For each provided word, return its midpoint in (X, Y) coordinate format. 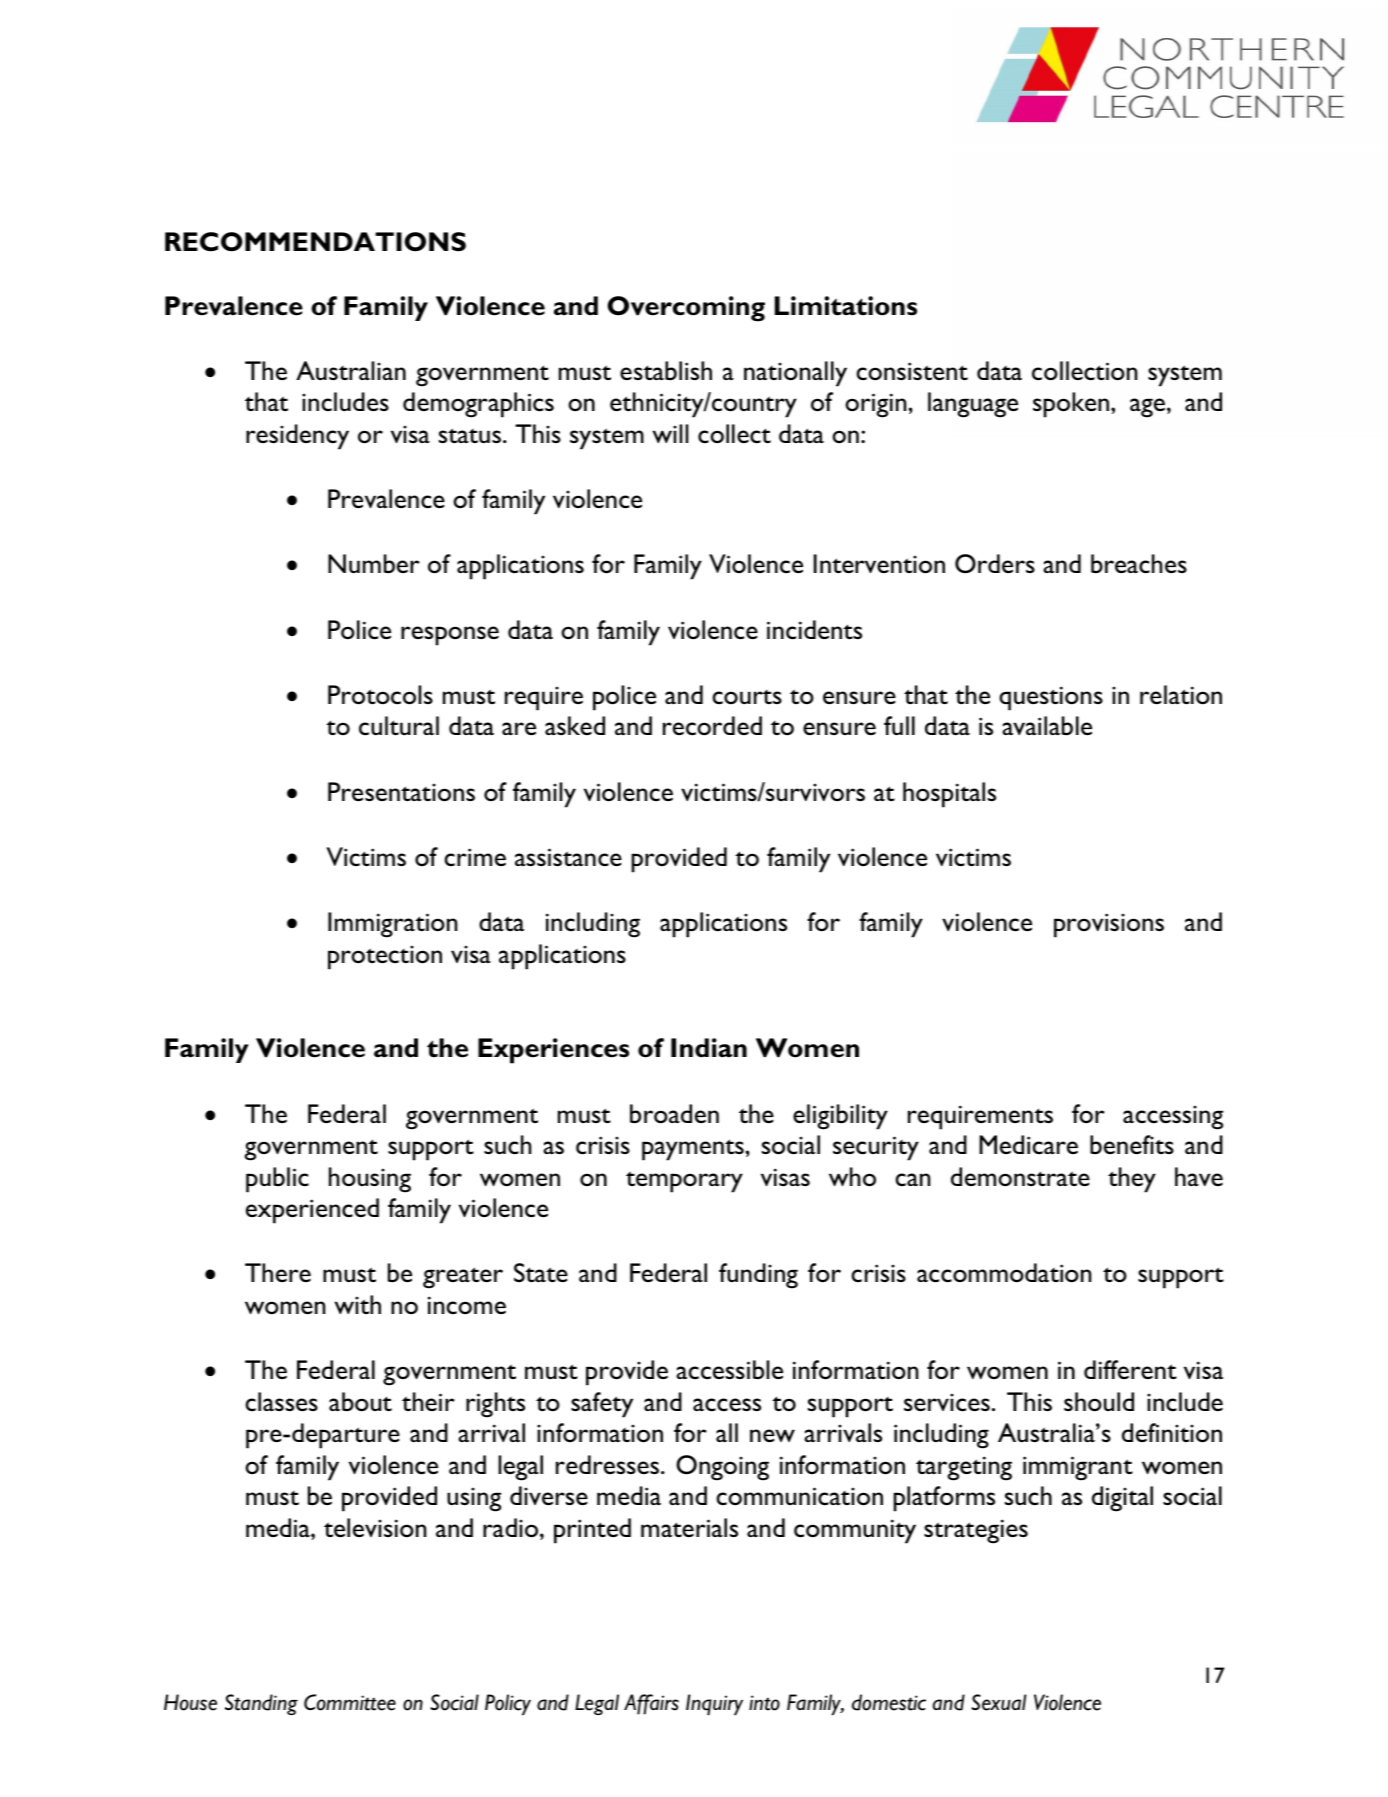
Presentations (401, 792)
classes (282, 1401)
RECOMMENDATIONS (315, 242)
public (277, 1180)
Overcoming (686, 309)
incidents (814, 630)
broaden (674, 1114)
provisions (1109, 925)
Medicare (1028, 1144)
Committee (350, 1702)
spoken (1071, 405)
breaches (1139, 564)
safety (602, 1405)
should (1099, 1402)
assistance (568, 857)
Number (374, 564)
